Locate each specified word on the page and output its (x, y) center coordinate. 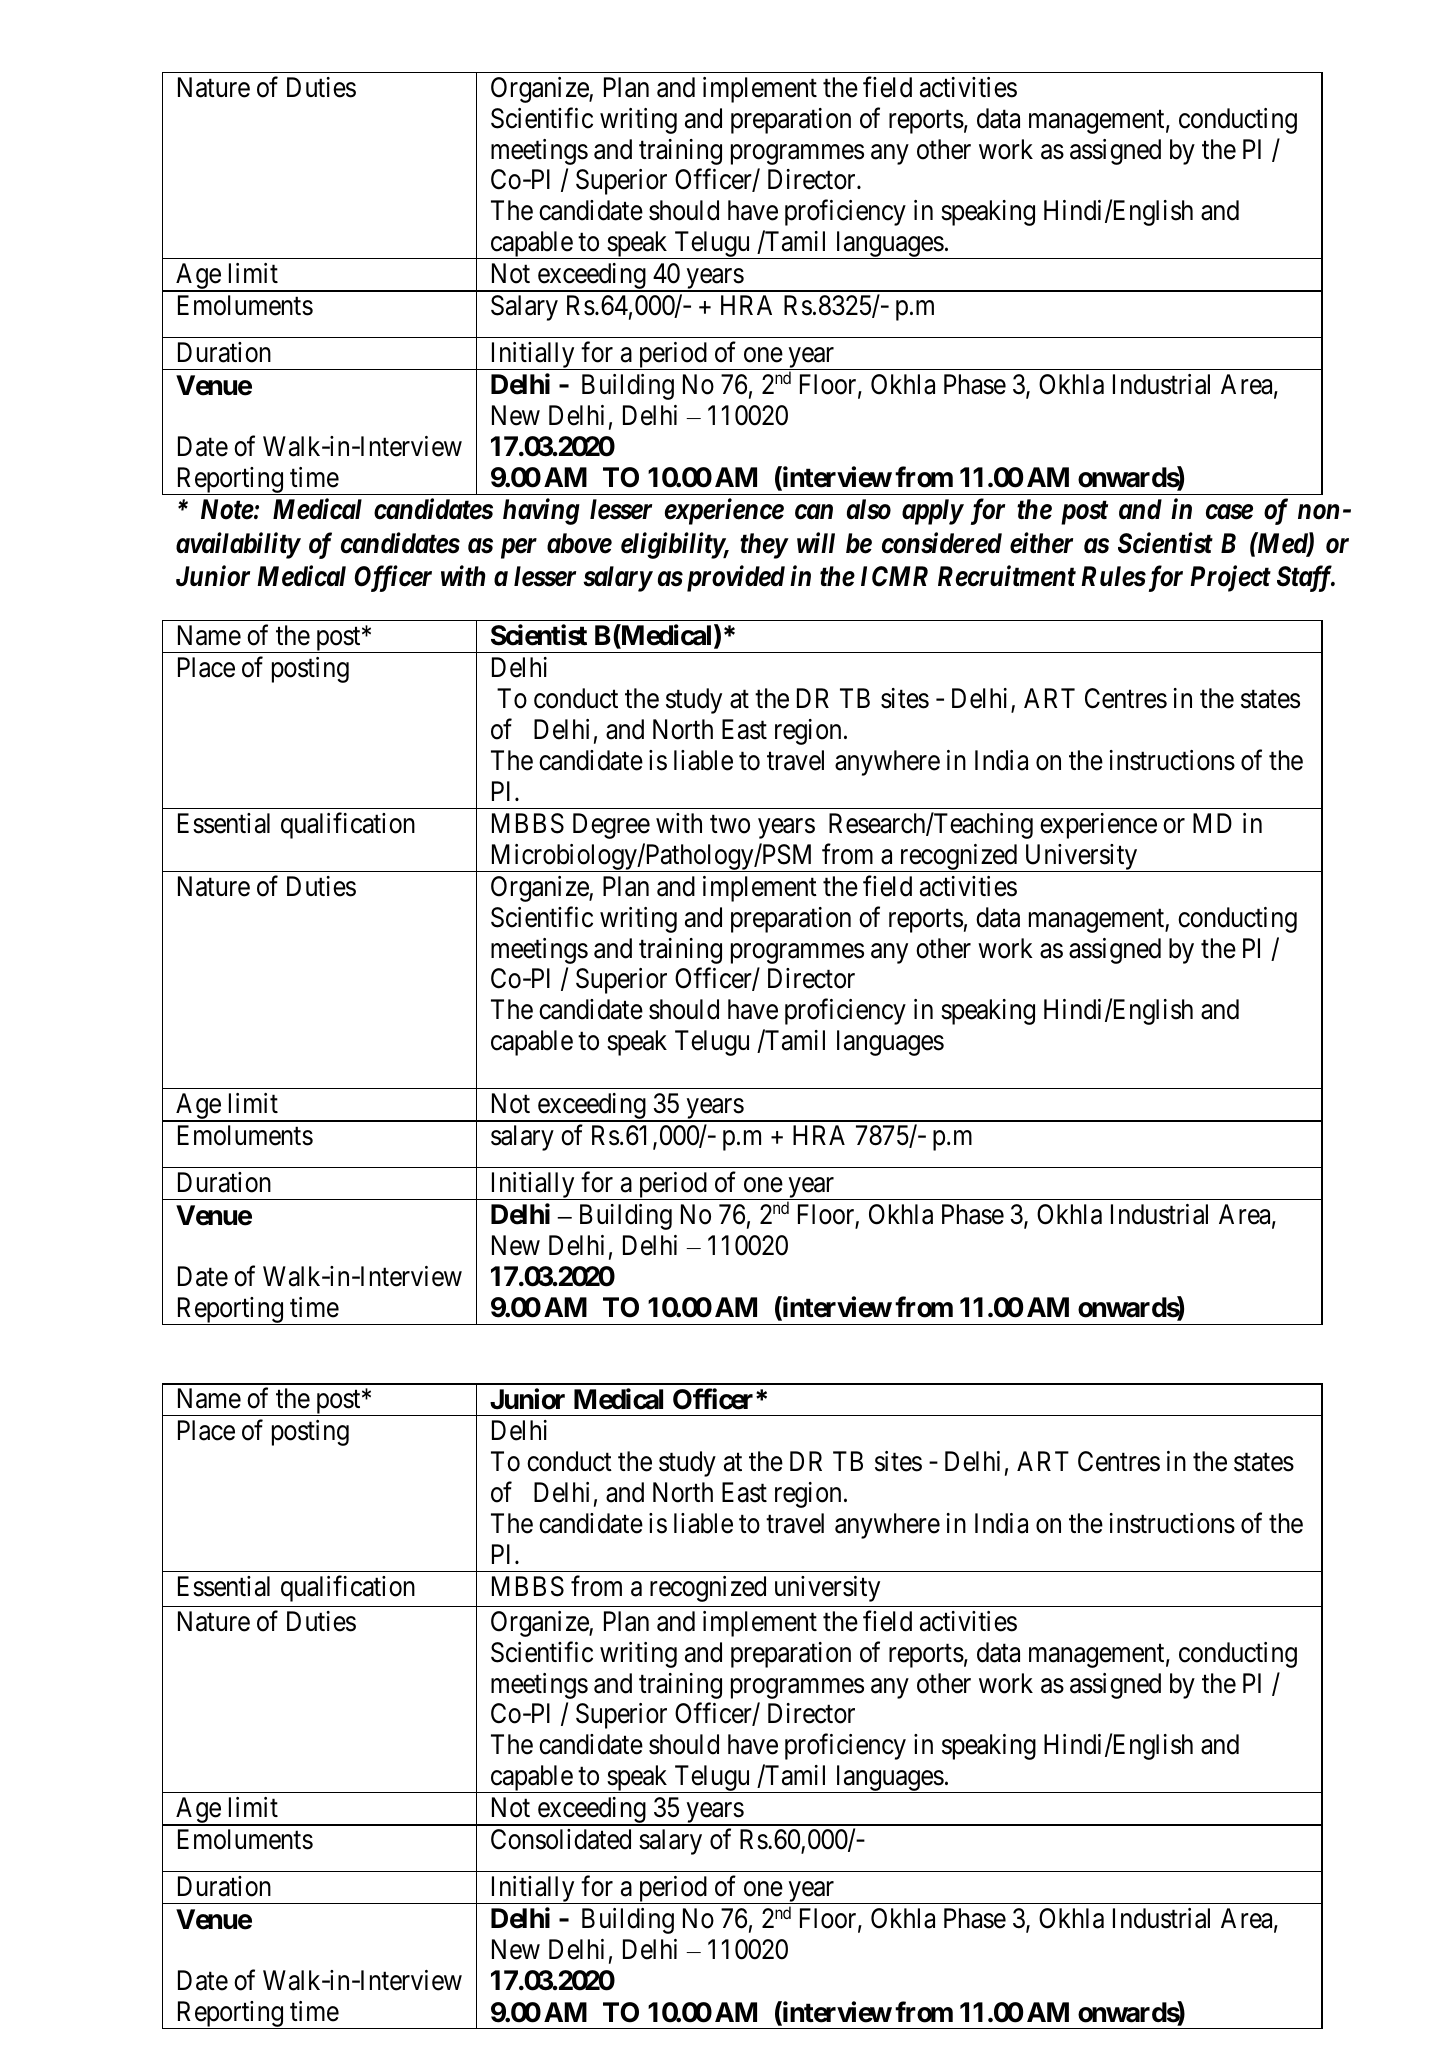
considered (942, 543)
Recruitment (1007, 576)
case (1229, 512)
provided (733, 578)
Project (1230, 579)
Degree (611, 826)
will (816, 542)
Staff (1306, 578)
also (869, 509)
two (730, 824)
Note (227, 509)
